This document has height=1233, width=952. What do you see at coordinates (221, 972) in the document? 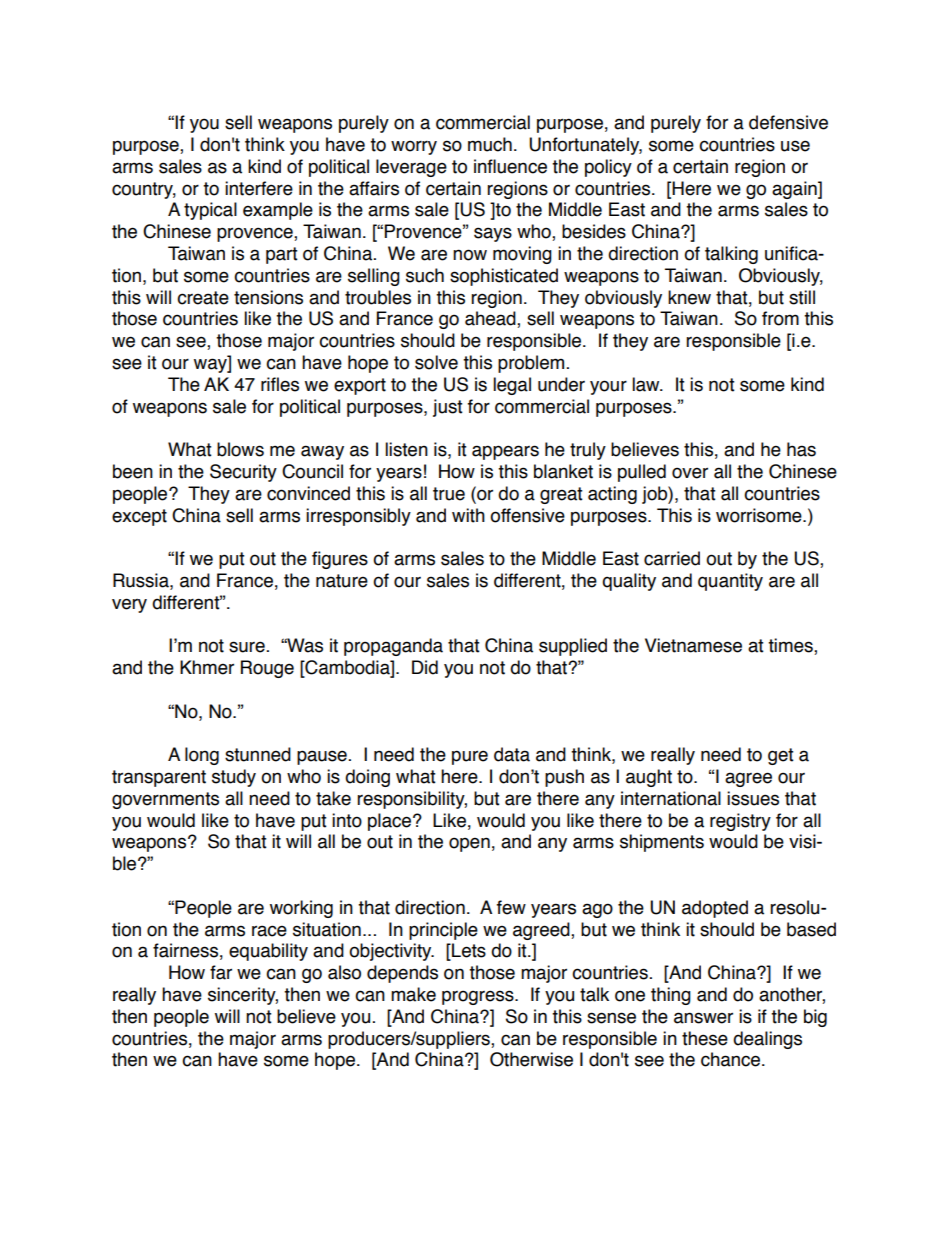
I see `far` at bounding box center [221, 972].
